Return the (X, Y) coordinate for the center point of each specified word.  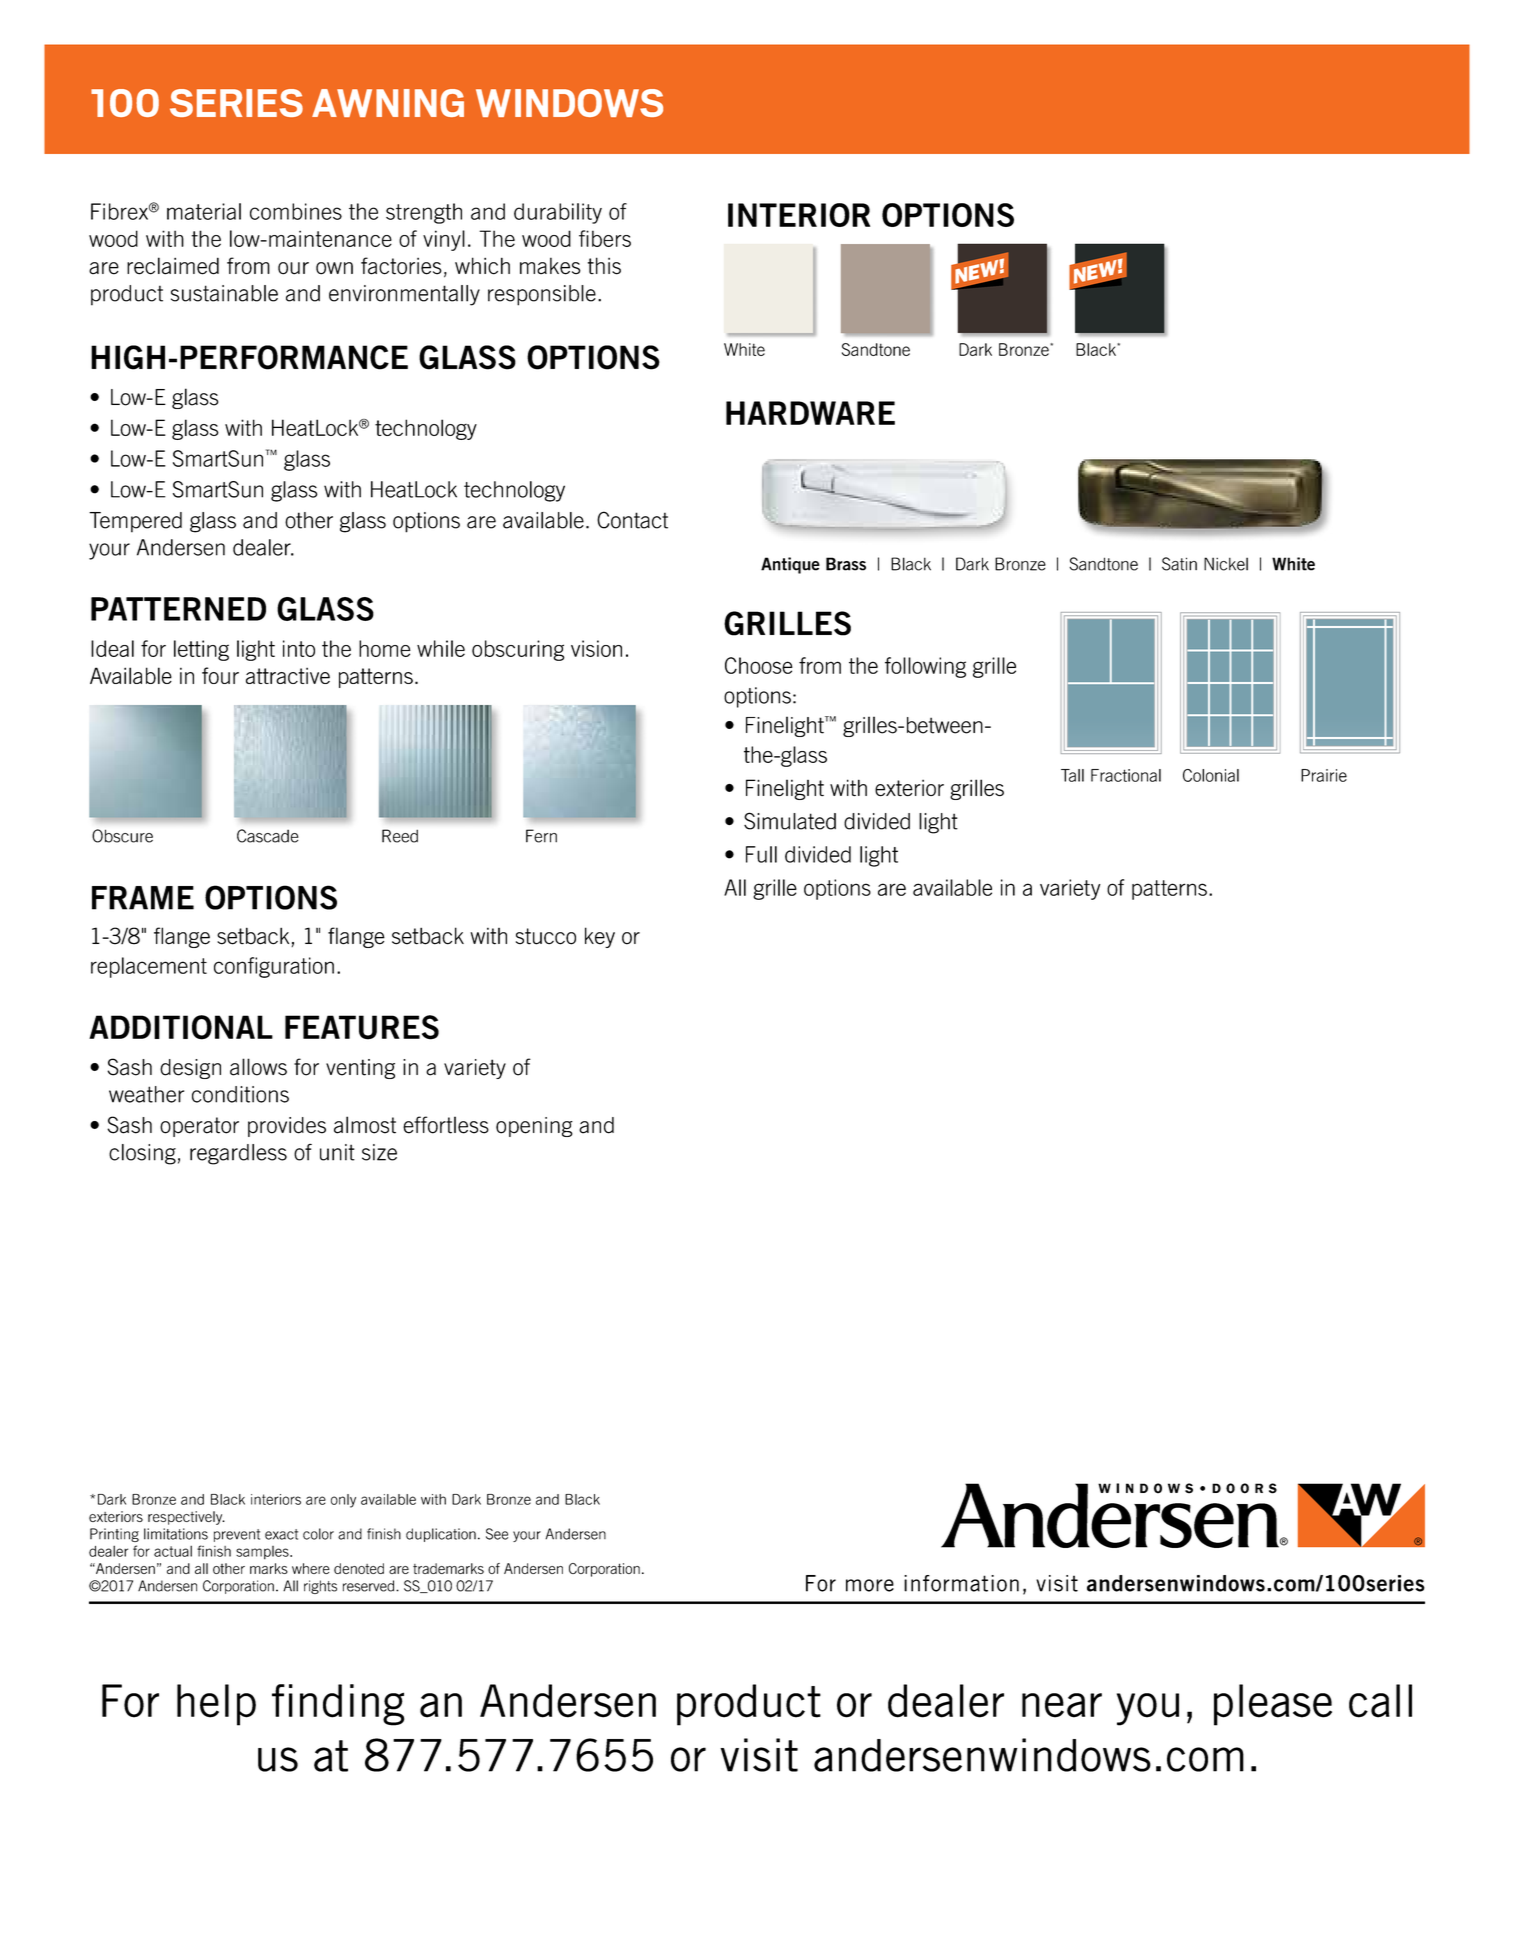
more (870, 1585)
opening (534, 1127)
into (299, 648)
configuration (274, 967)
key (600, 937)
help (216, 1705)
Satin (1179, 564)
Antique (790, 565)
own (334, 268)
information (961, 1583)
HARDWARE (810, 413)
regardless (238, 1154)
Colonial (1211, 775)
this (604, 266)
